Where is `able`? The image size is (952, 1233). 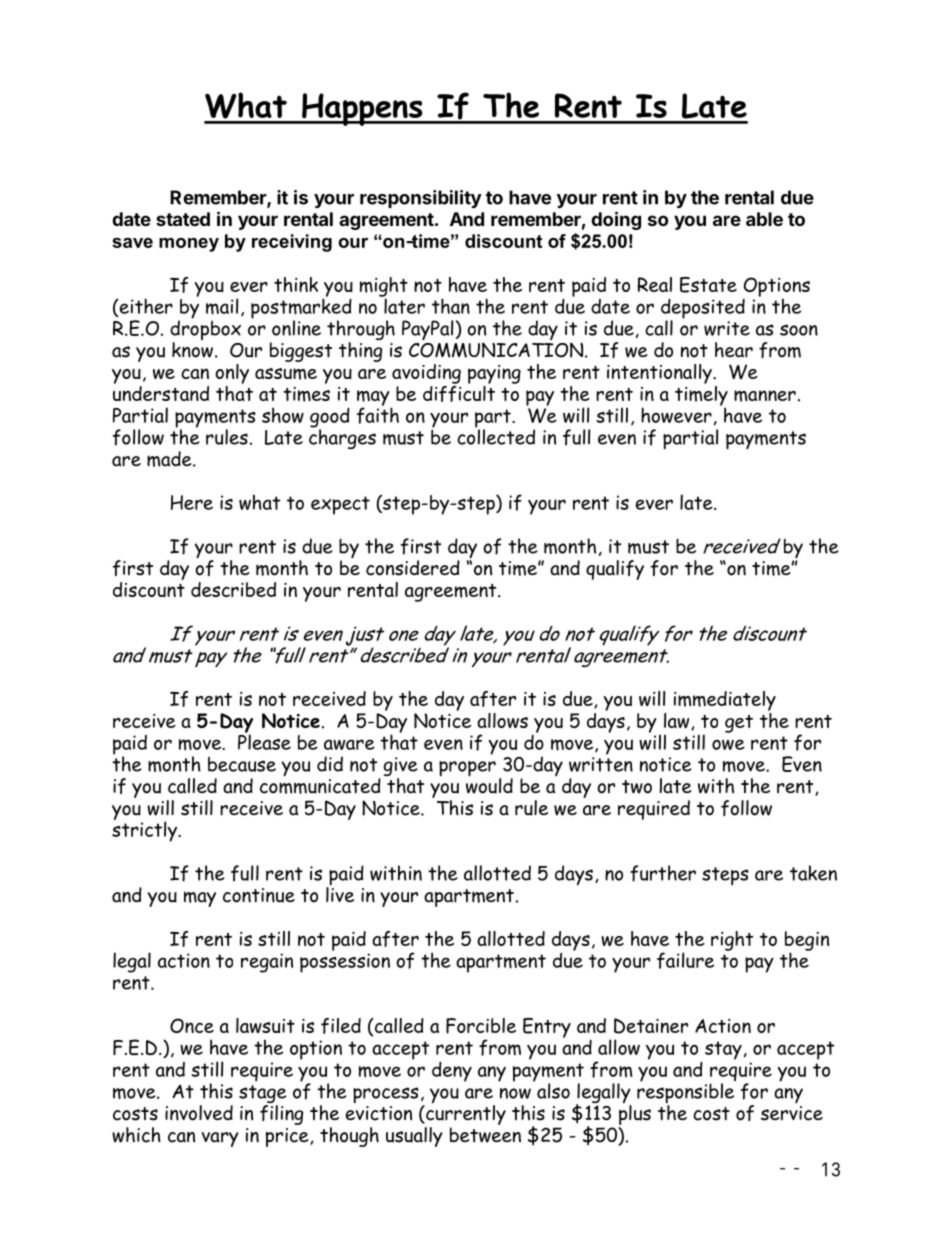 able is located at coordinates (764, 219).
